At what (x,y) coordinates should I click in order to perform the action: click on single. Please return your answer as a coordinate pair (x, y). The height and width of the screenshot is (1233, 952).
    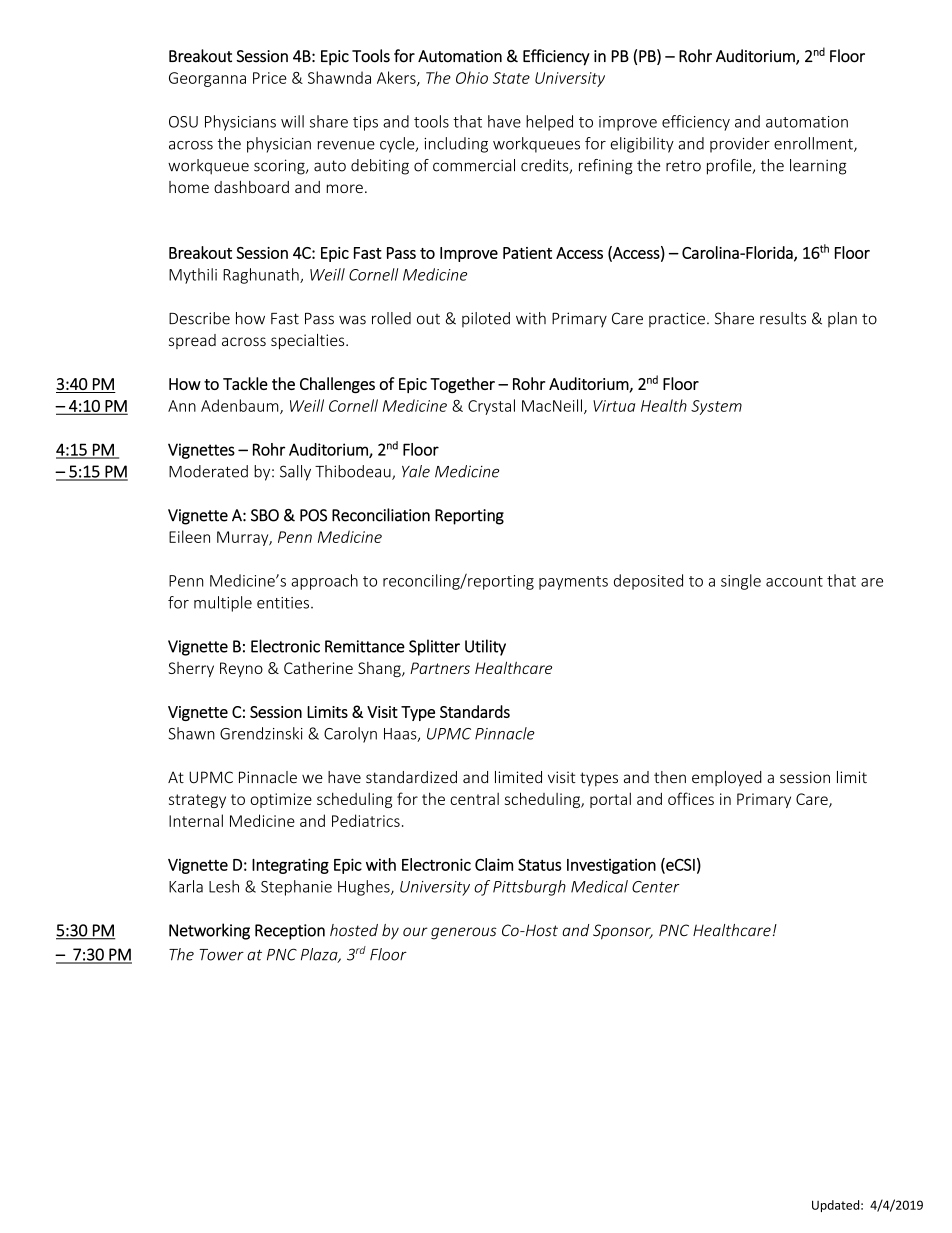
    Looking at the image, I should click on (741, 582).
